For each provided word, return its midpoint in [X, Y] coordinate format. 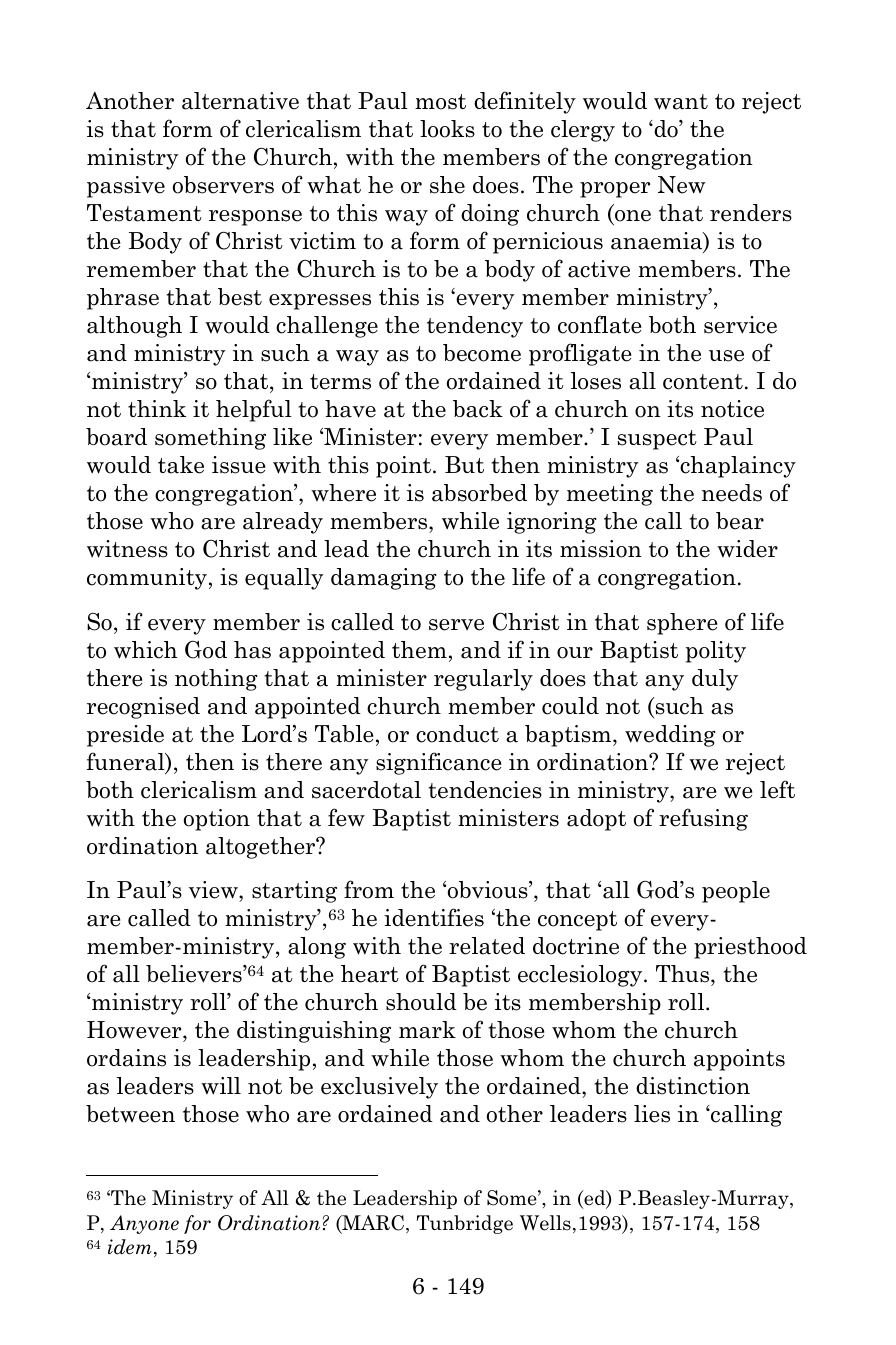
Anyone [144, 1224]
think [157, 408]
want [681, 102]
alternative [240, 101]
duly [715, 680]
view [214, 890]
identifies [434, 917]
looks [447, 129]
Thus [684, 974]
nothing [216, 680]
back [478, 409]
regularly [483, 680]
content [703, 382]
